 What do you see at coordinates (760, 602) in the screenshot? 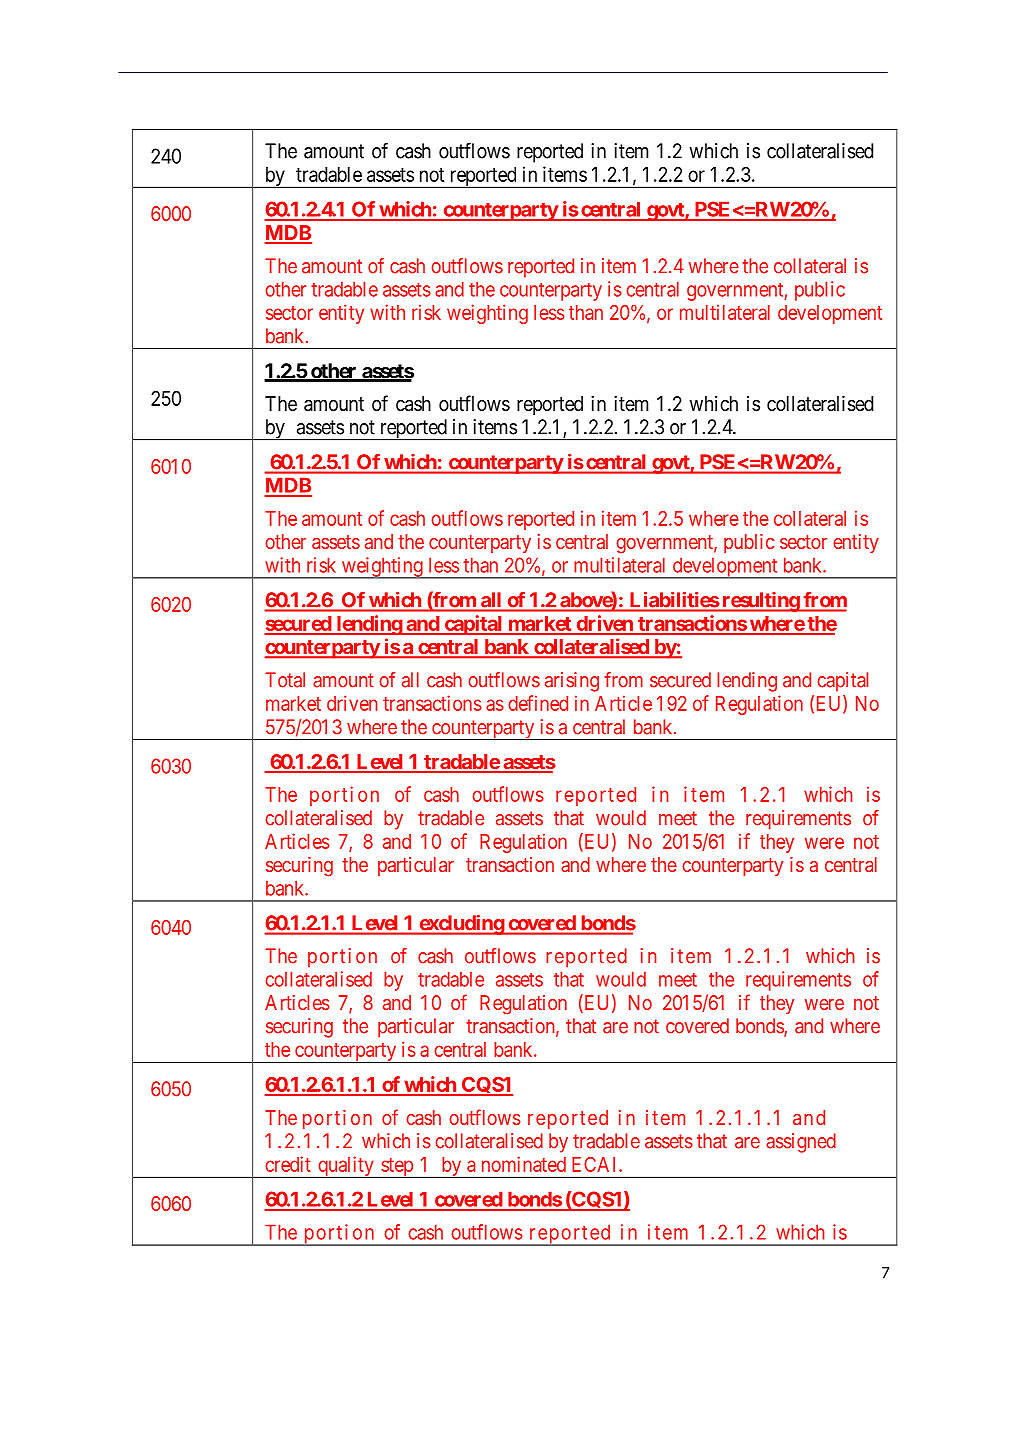
I see `resulting` at bounding box center [760, 602].
